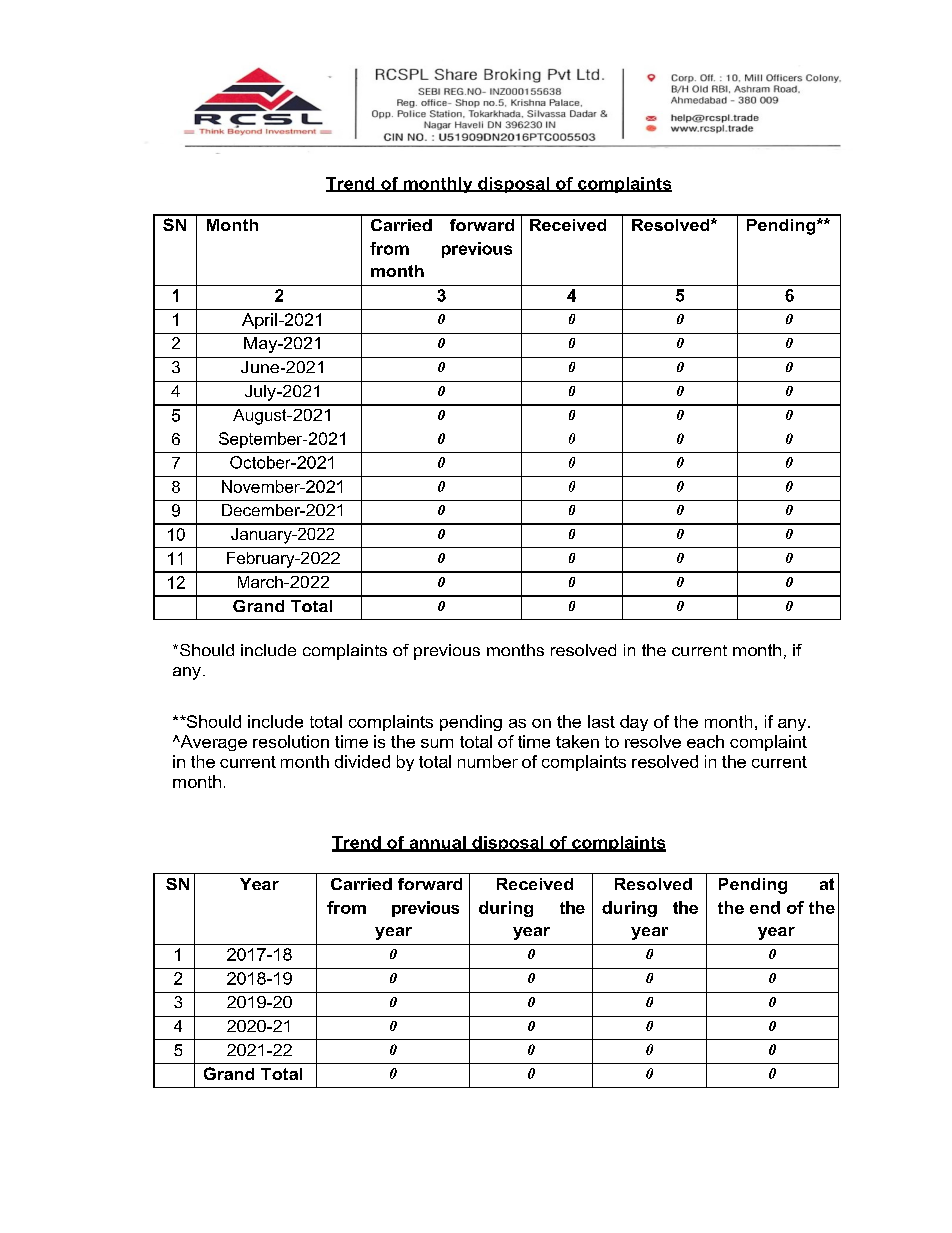 The height and width of the image is (1233, 952). Describe the element at coordinates (437, 843) in the image. I see `annual` at that location.
